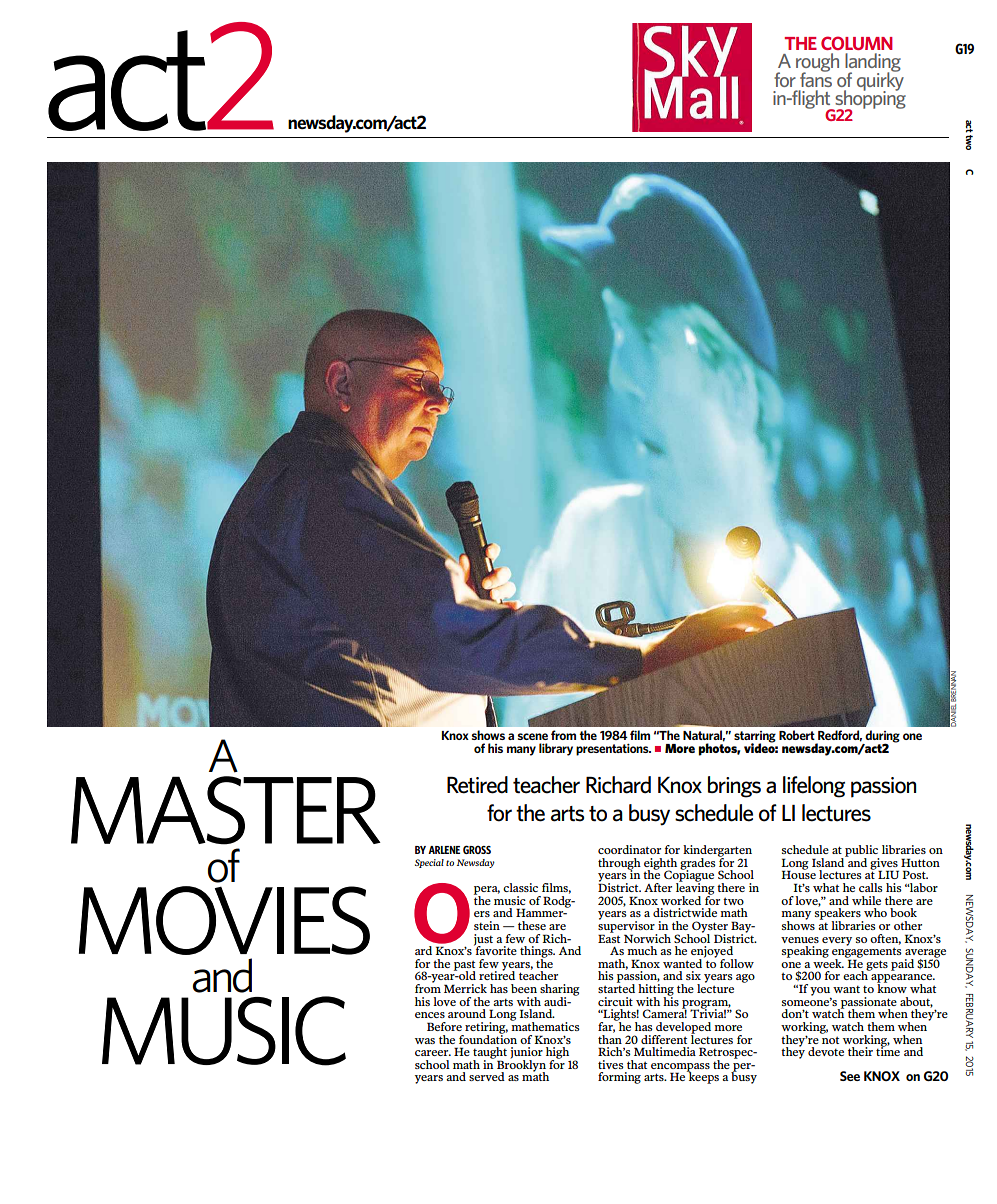 The width and height of the screenshot is (997, 1204). What do you see at coordinates (533, 736) in the screenshot?
I see `scene` at bounding box center [533, 736].
